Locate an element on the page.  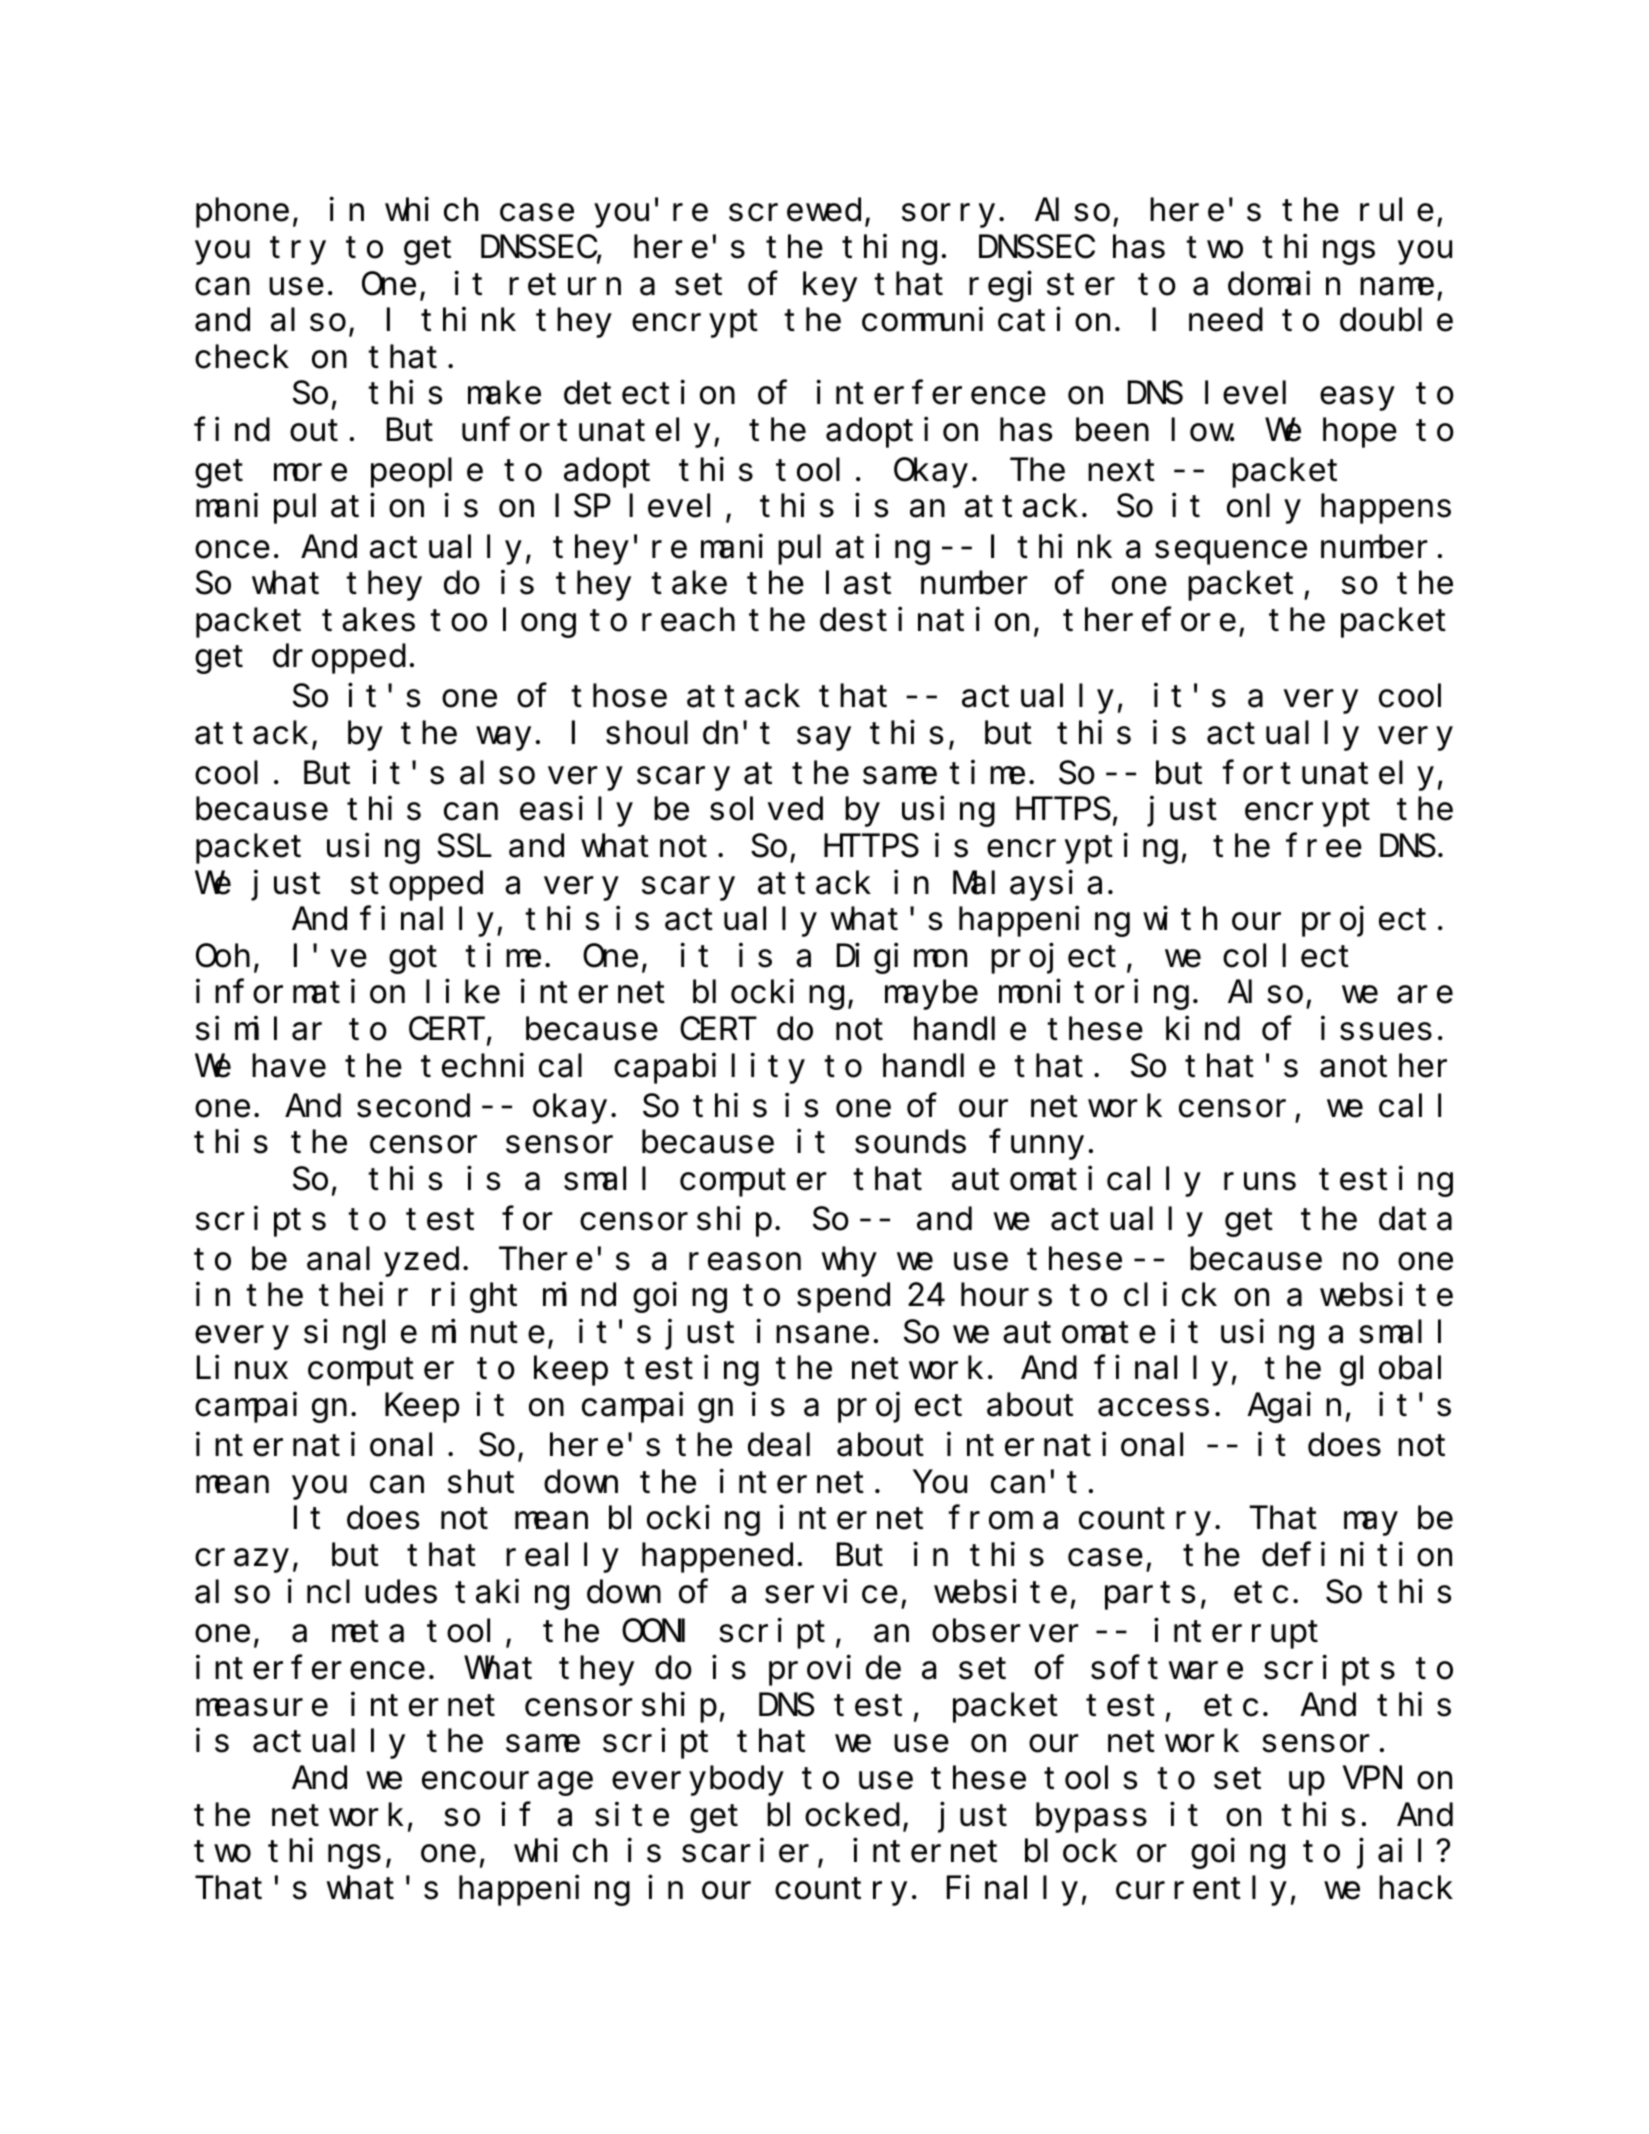
kind is located at coordinates (1203, 1029).
